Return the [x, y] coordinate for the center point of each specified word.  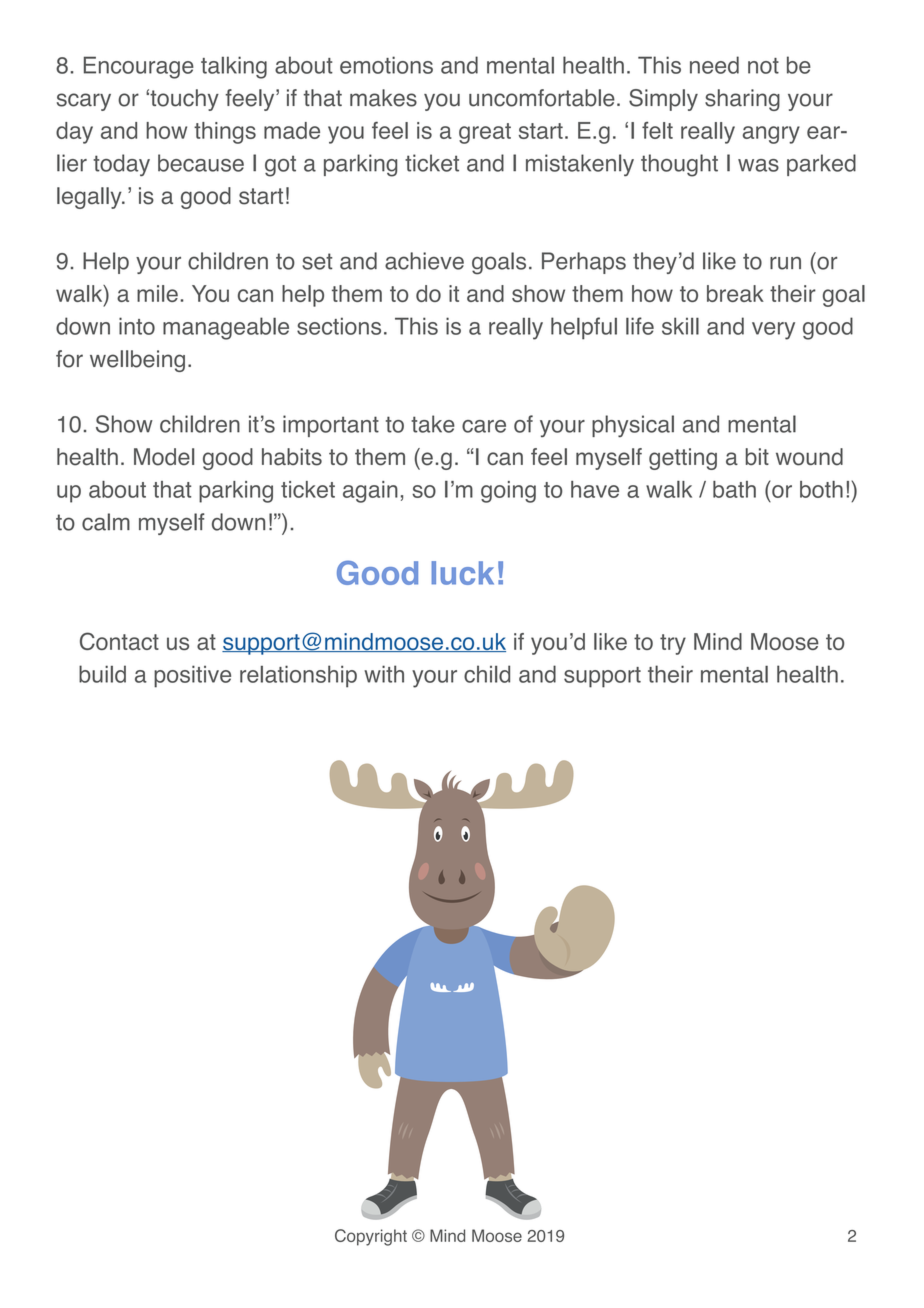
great [485, 133]
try [673, 644]
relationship [298, 676]
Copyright [371, 1237]
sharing [742, 100]
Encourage [139, 67]
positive [192, 676]
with [384, 674]
